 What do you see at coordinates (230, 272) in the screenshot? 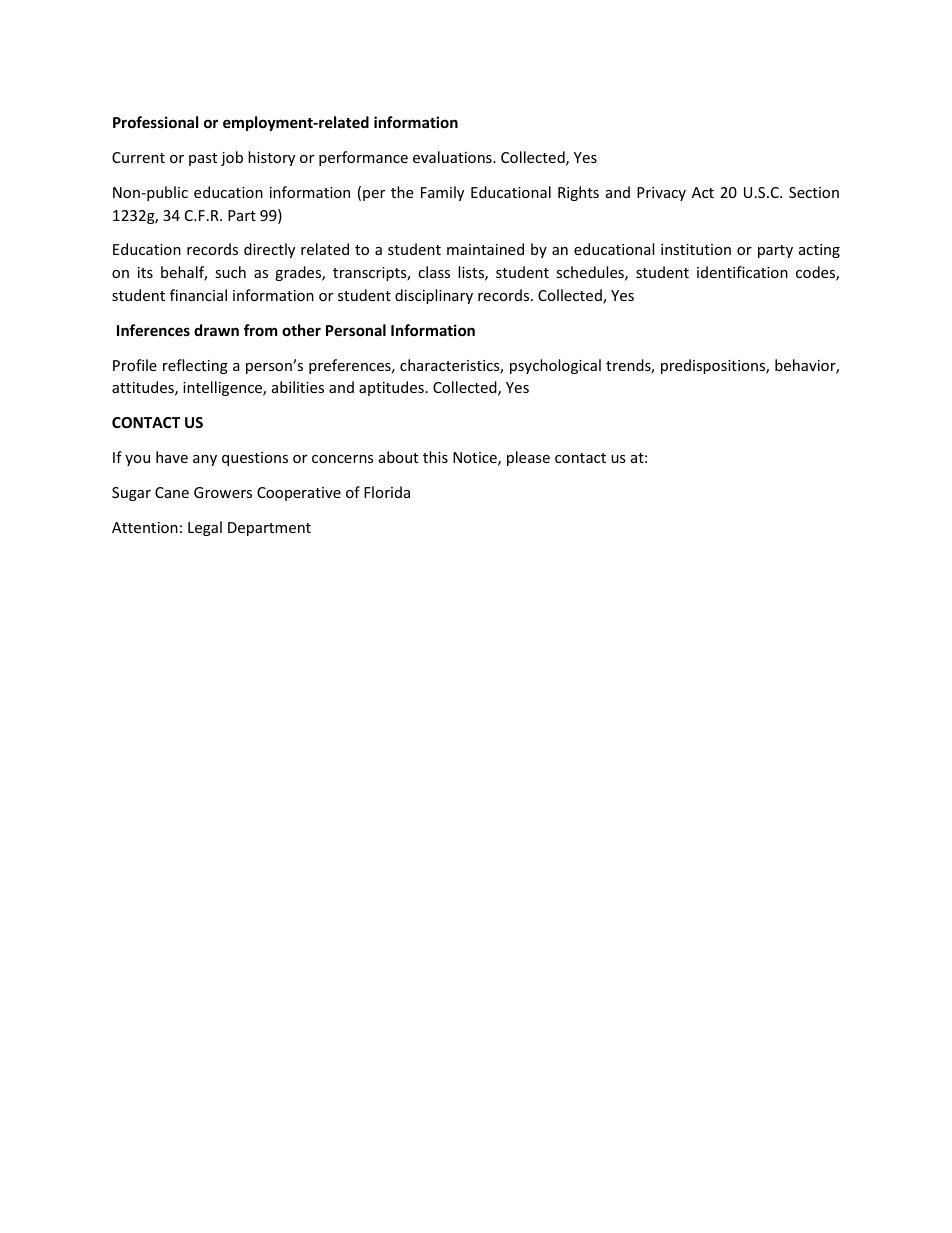
I see `such` at bounding box center [230, 272].
